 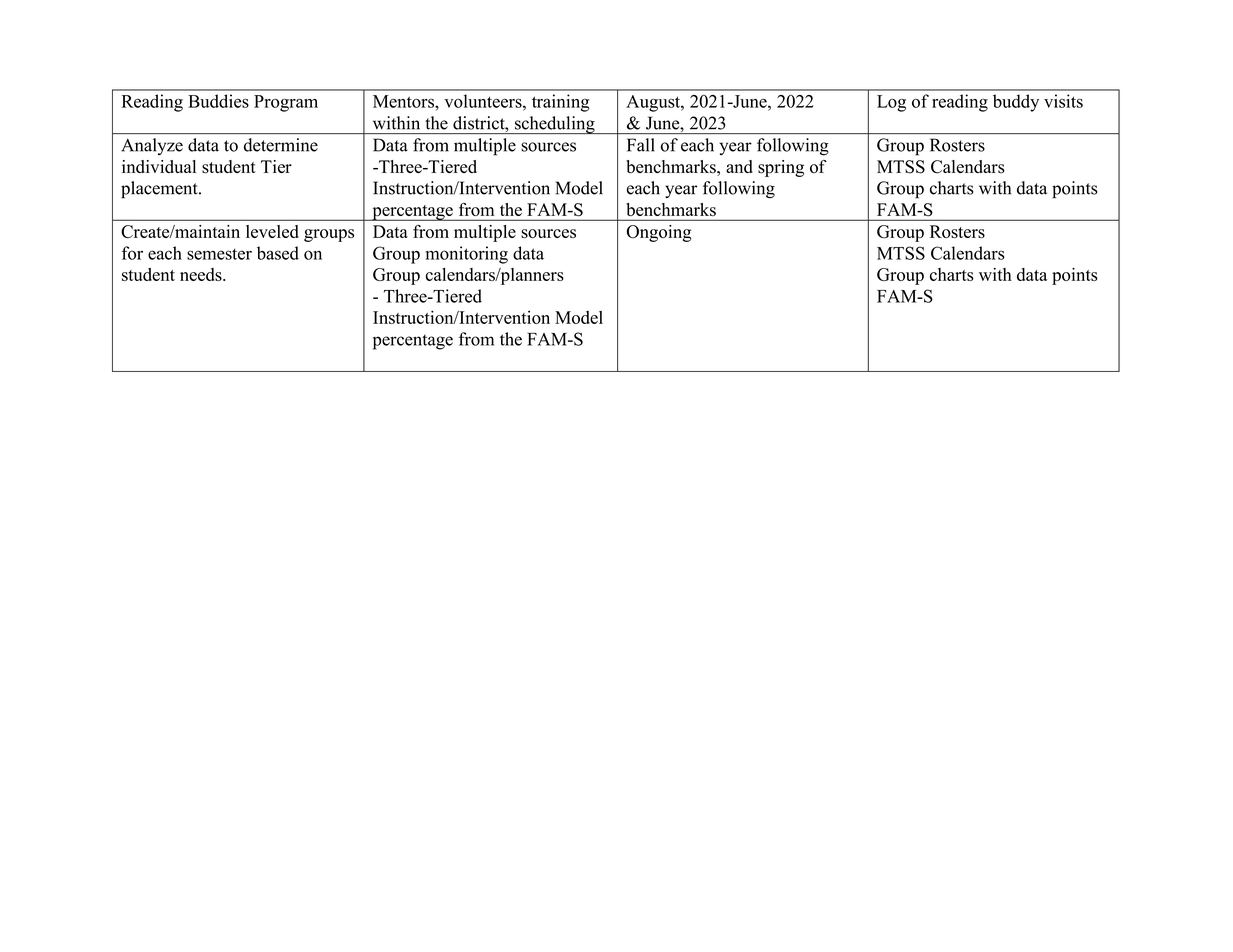 I want to click on and, so click(x=739, y=166).
